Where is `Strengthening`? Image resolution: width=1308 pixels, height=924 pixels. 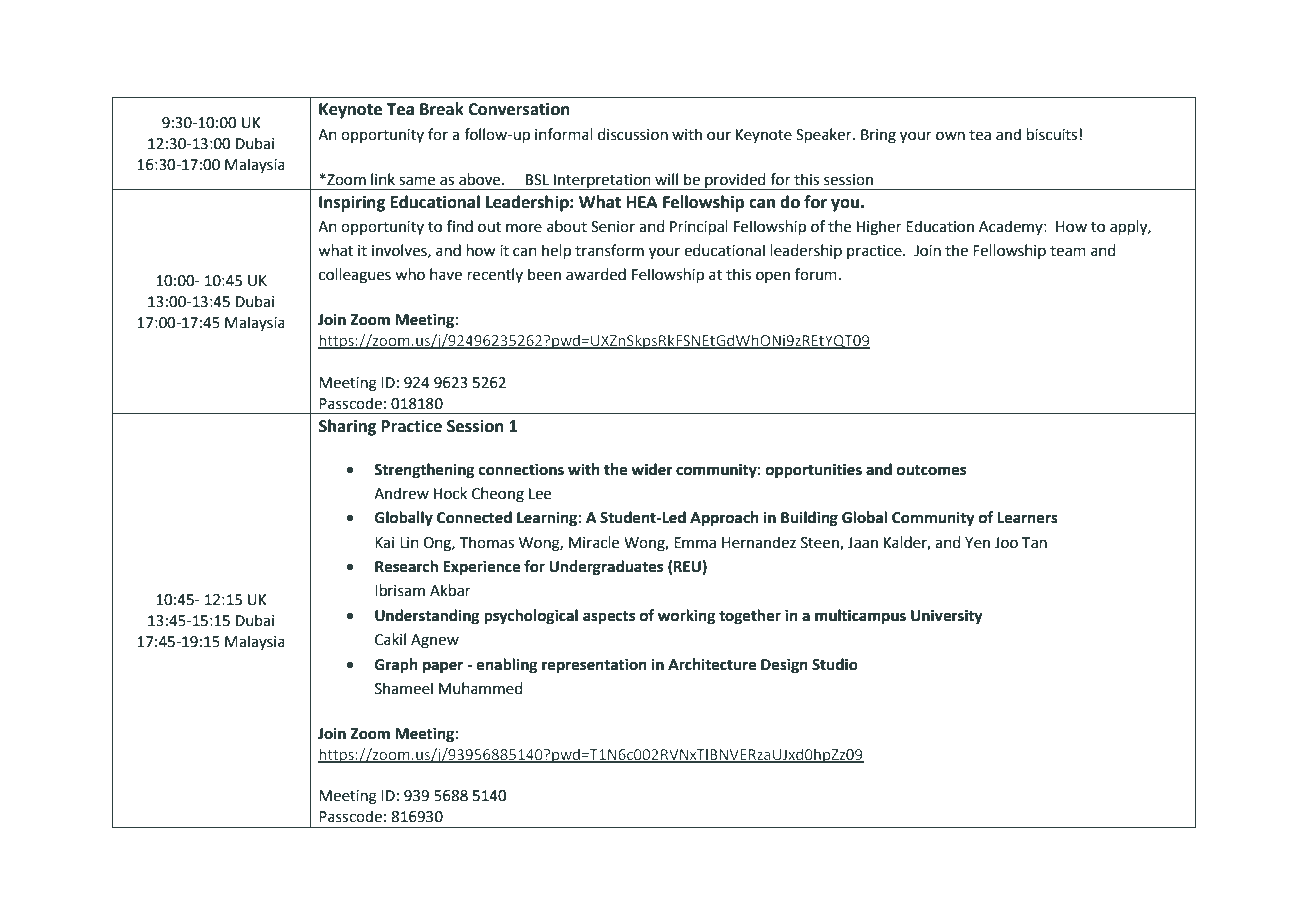
Strengthening is located at coordinates (424, 471).
